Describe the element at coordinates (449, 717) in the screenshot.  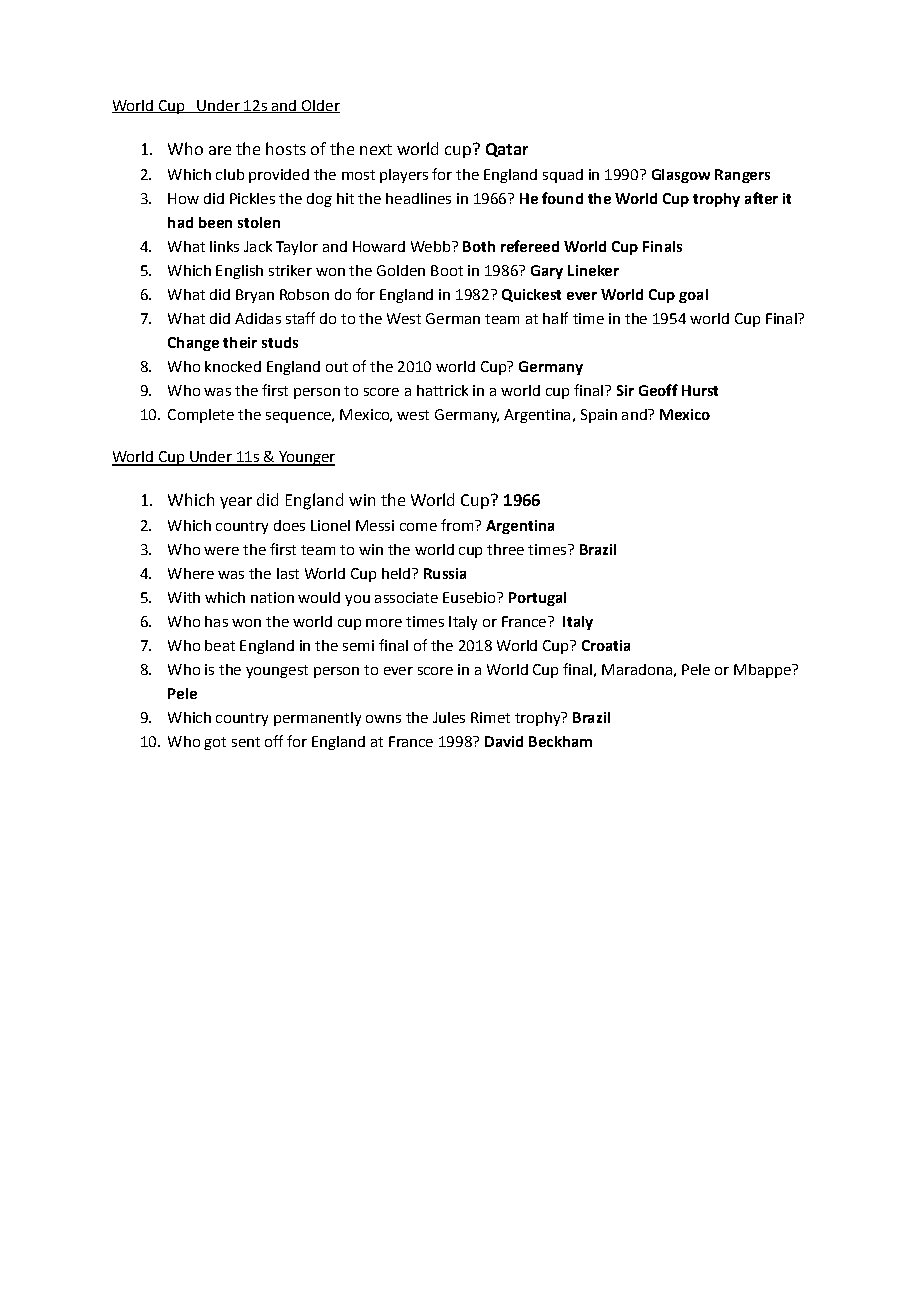
I see `Jules` at that location.
